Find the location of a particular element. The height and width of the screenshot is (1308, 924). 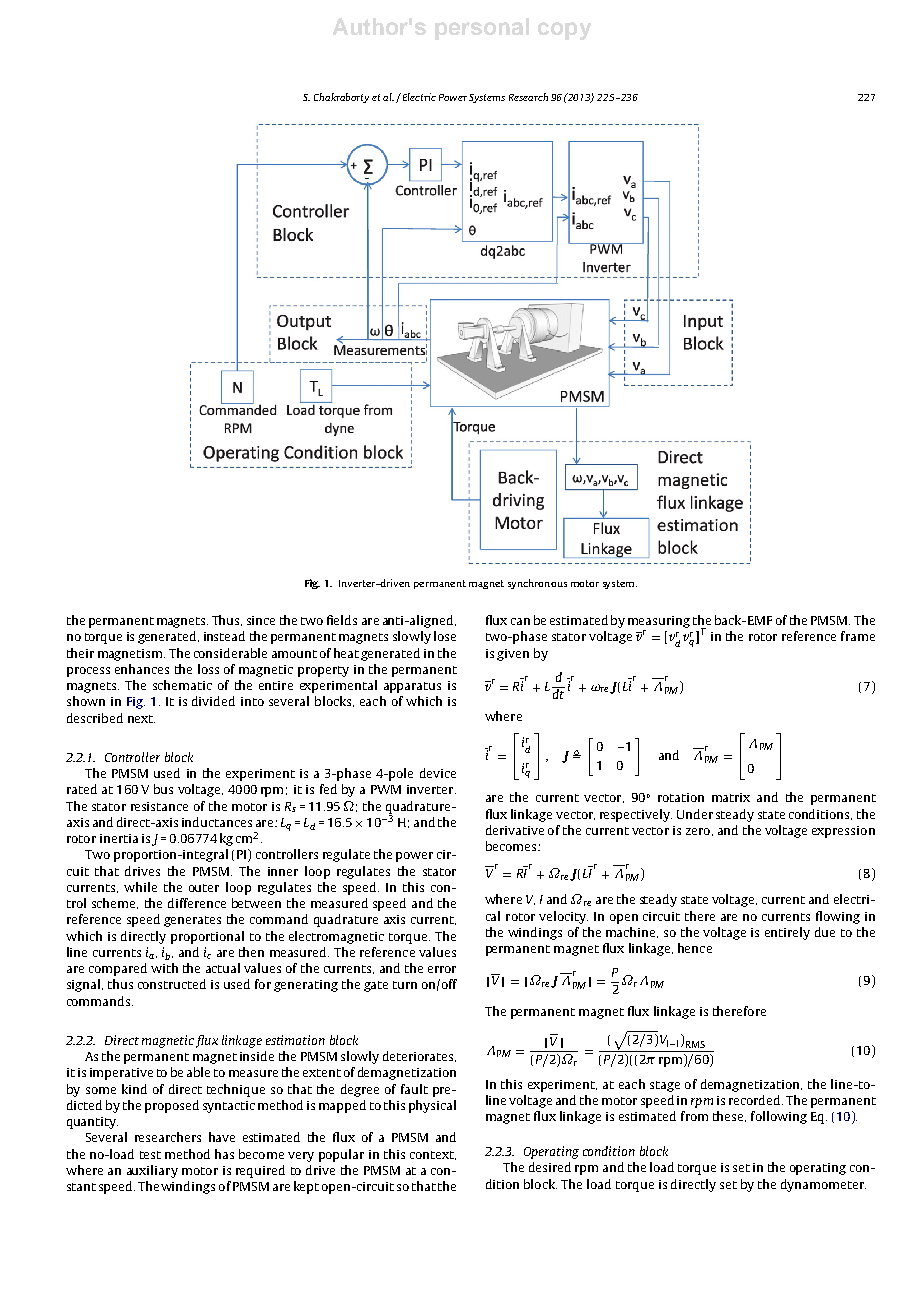

resistance is located at coordinates (159, 806).
